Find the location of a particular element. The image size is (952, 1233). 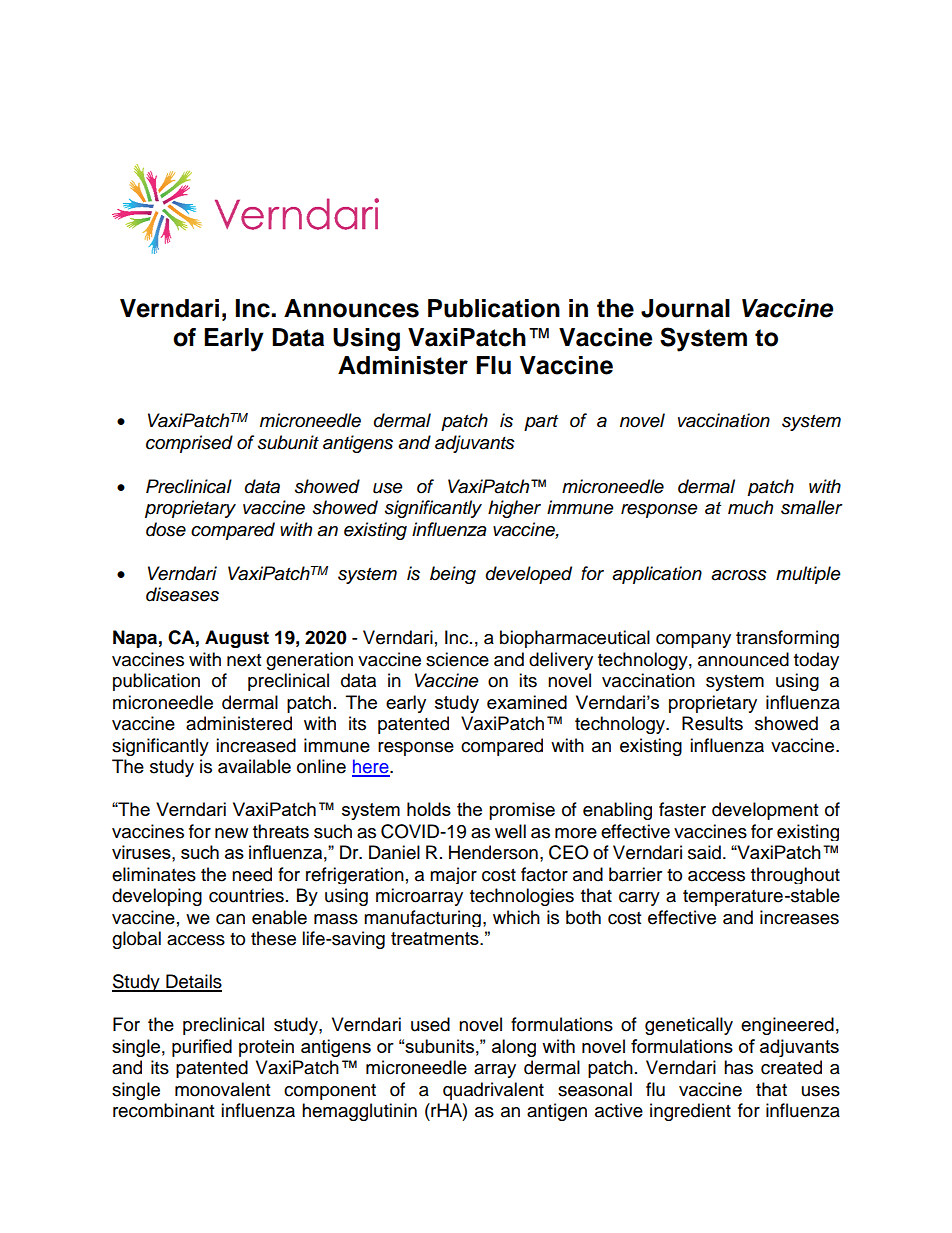

Journal is located at coordinates (685, 308).
